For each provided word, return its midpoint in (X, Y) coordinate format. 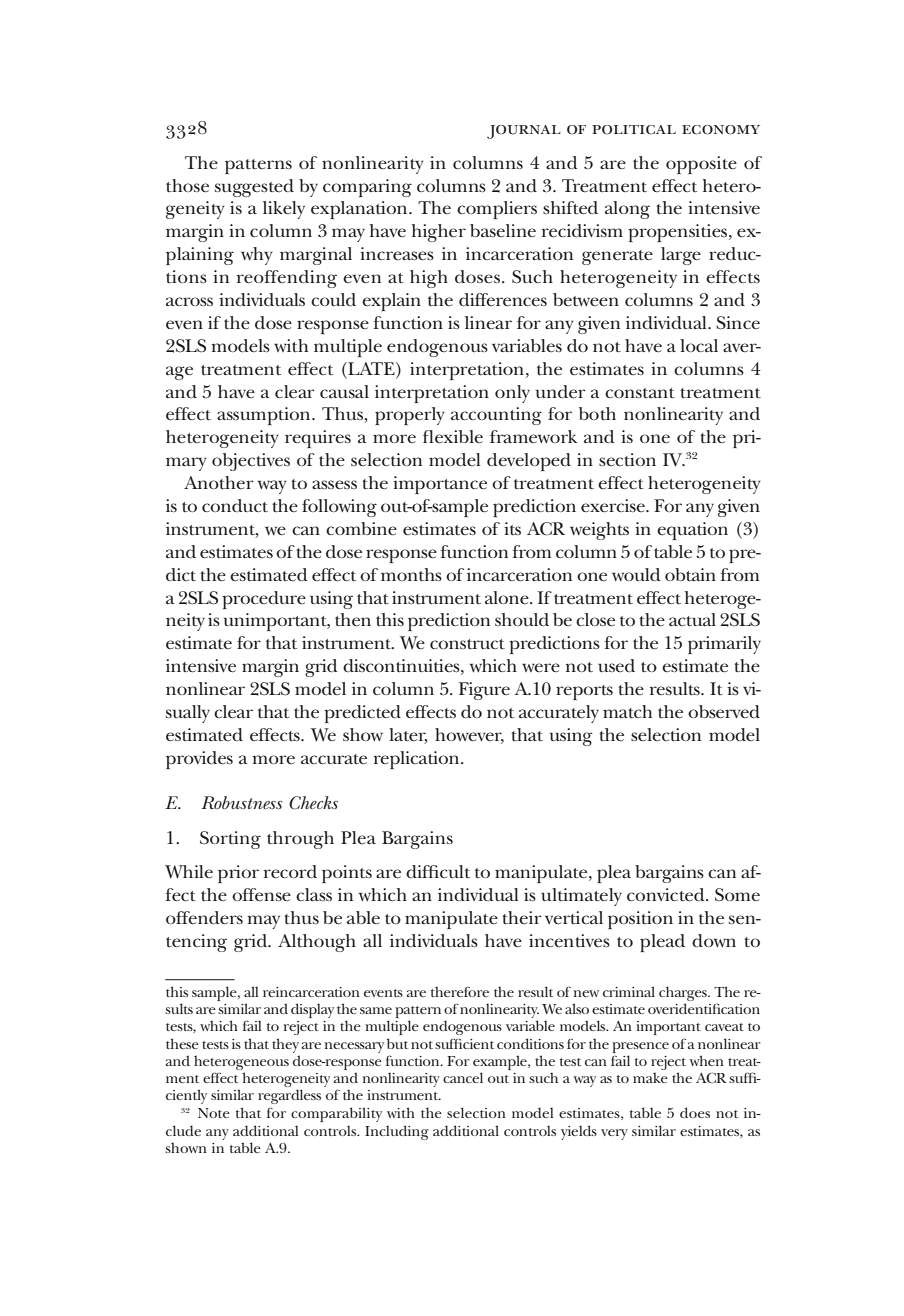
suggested (254, 188)
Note (214, 1113)
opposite (701, 165)
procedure (264, 600)
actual (692, 619)
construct (467, 644)
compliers (497, 210)
